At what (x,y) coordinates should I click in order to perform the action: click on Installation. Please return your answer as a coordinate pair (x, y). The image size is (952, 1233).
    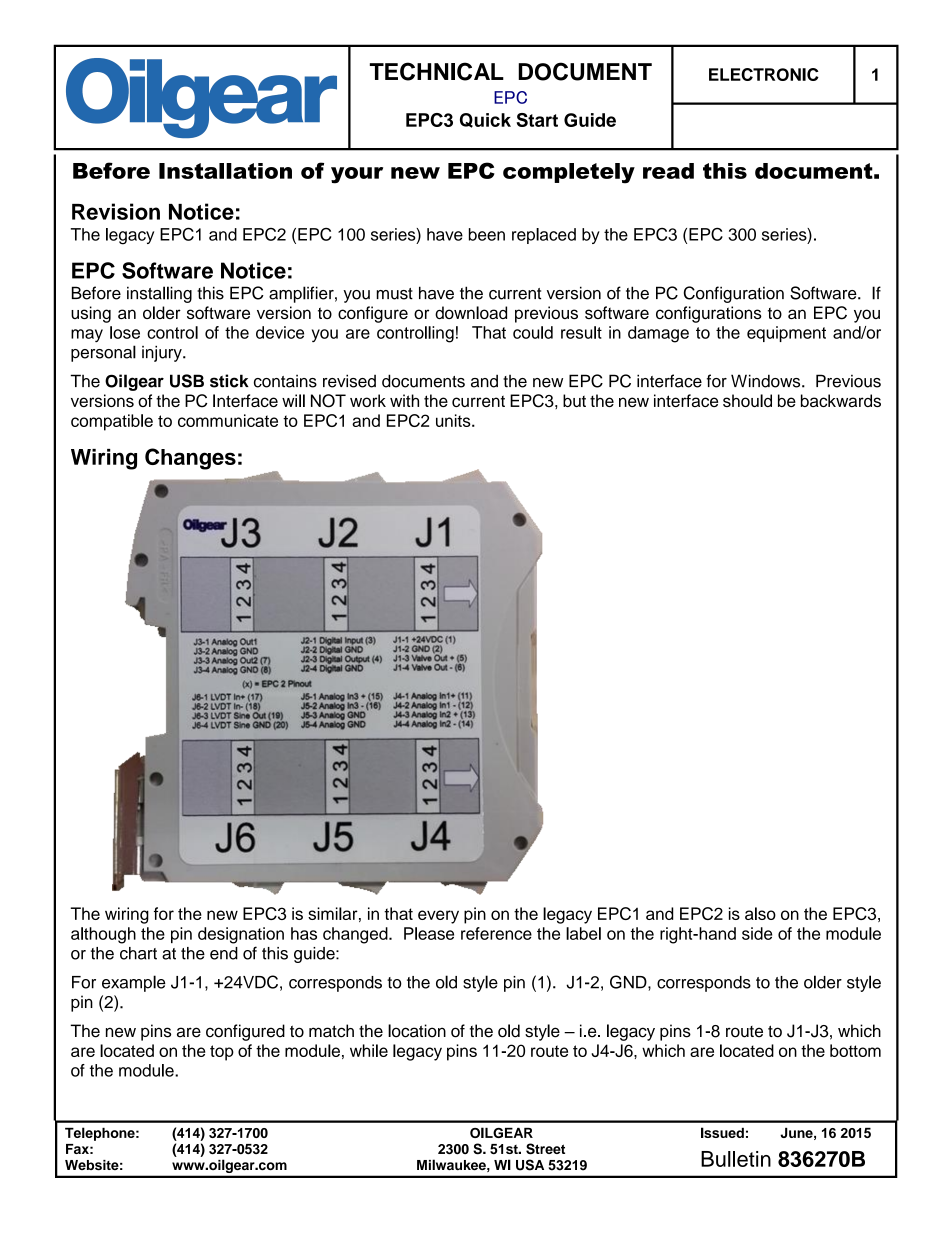
    Looking at the image, I should click on (225, 171).
